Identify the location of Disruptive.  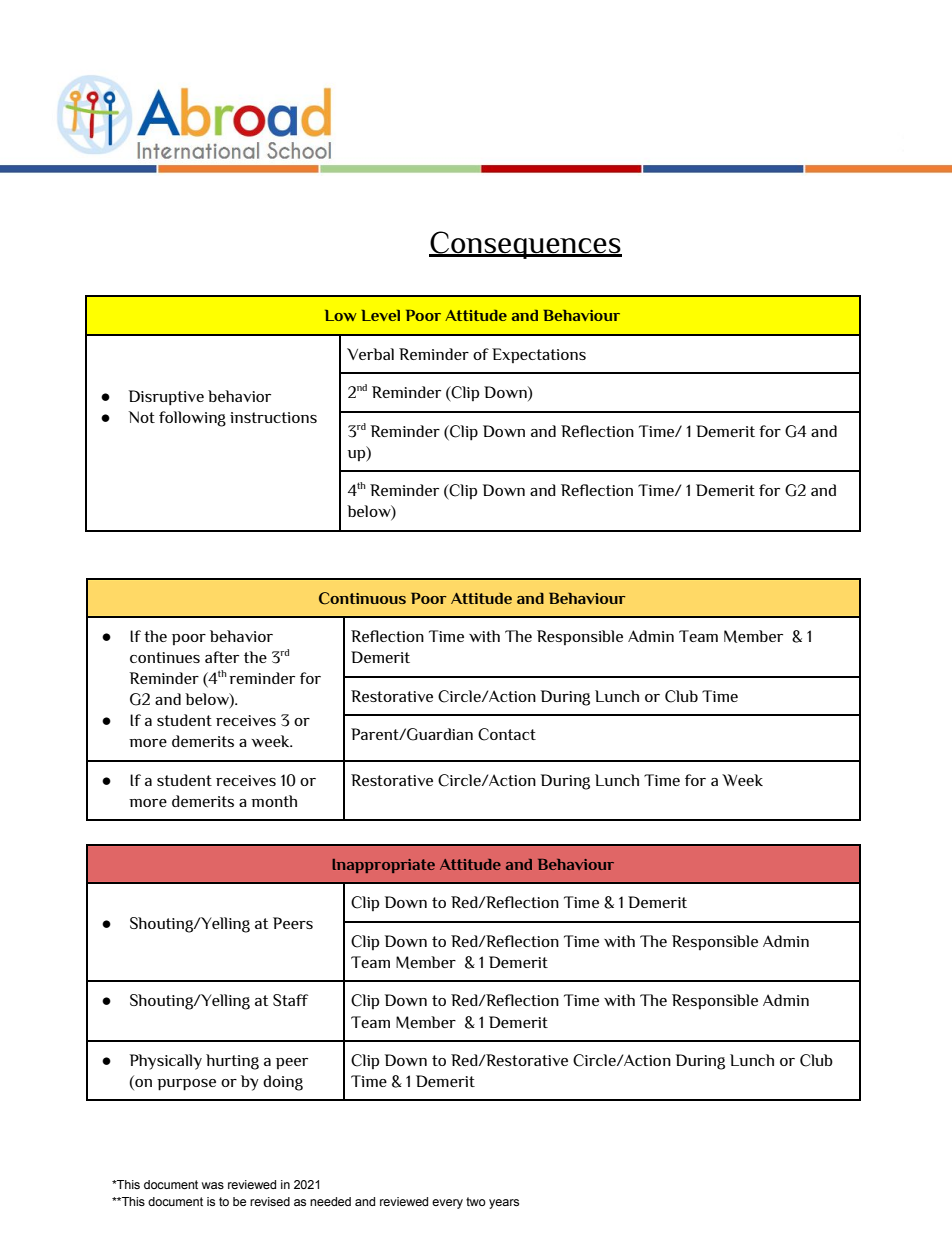
(166, 398).
